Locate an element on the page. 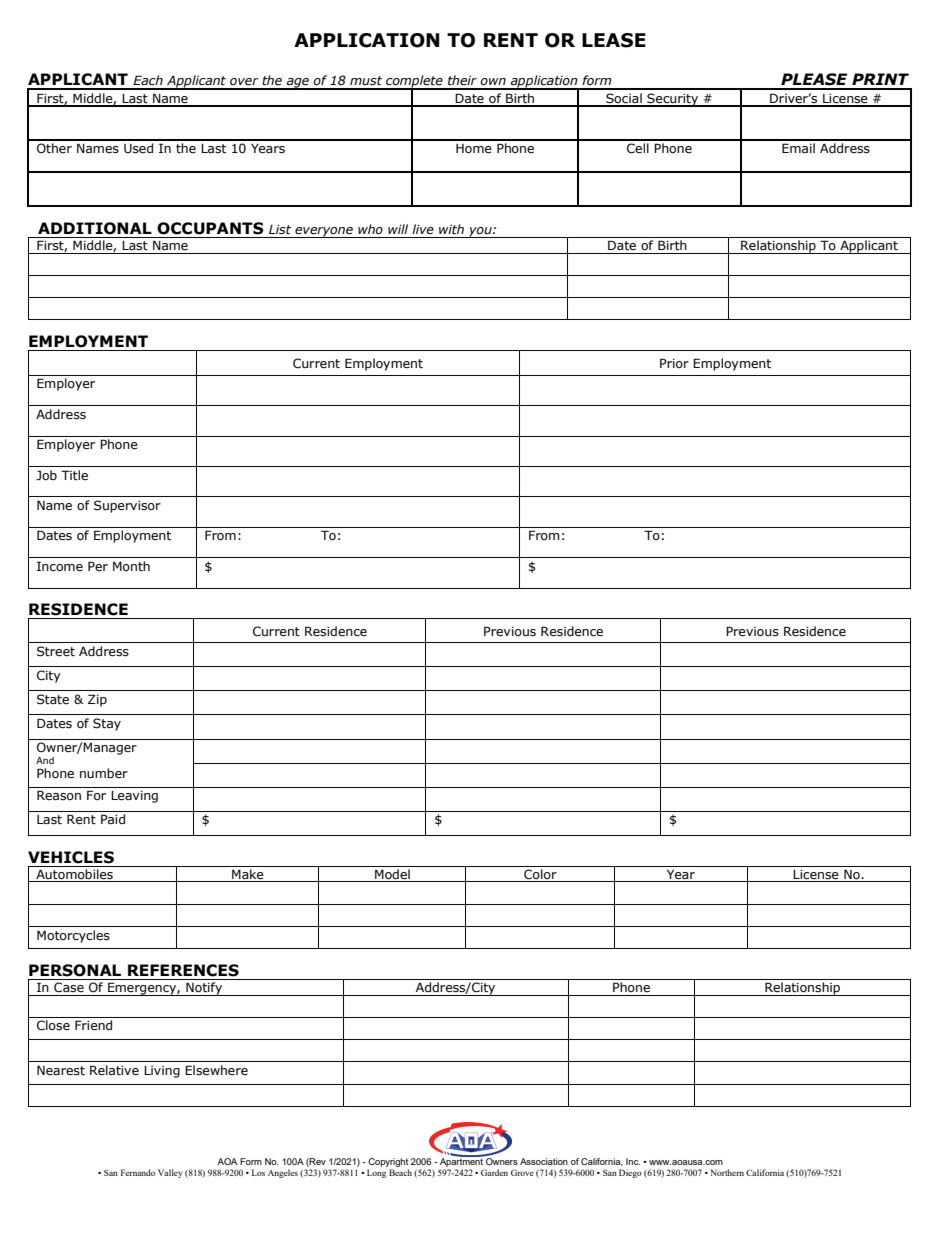 This page has width=952, height=1233. Association is located at coordinates (544, 1161).
